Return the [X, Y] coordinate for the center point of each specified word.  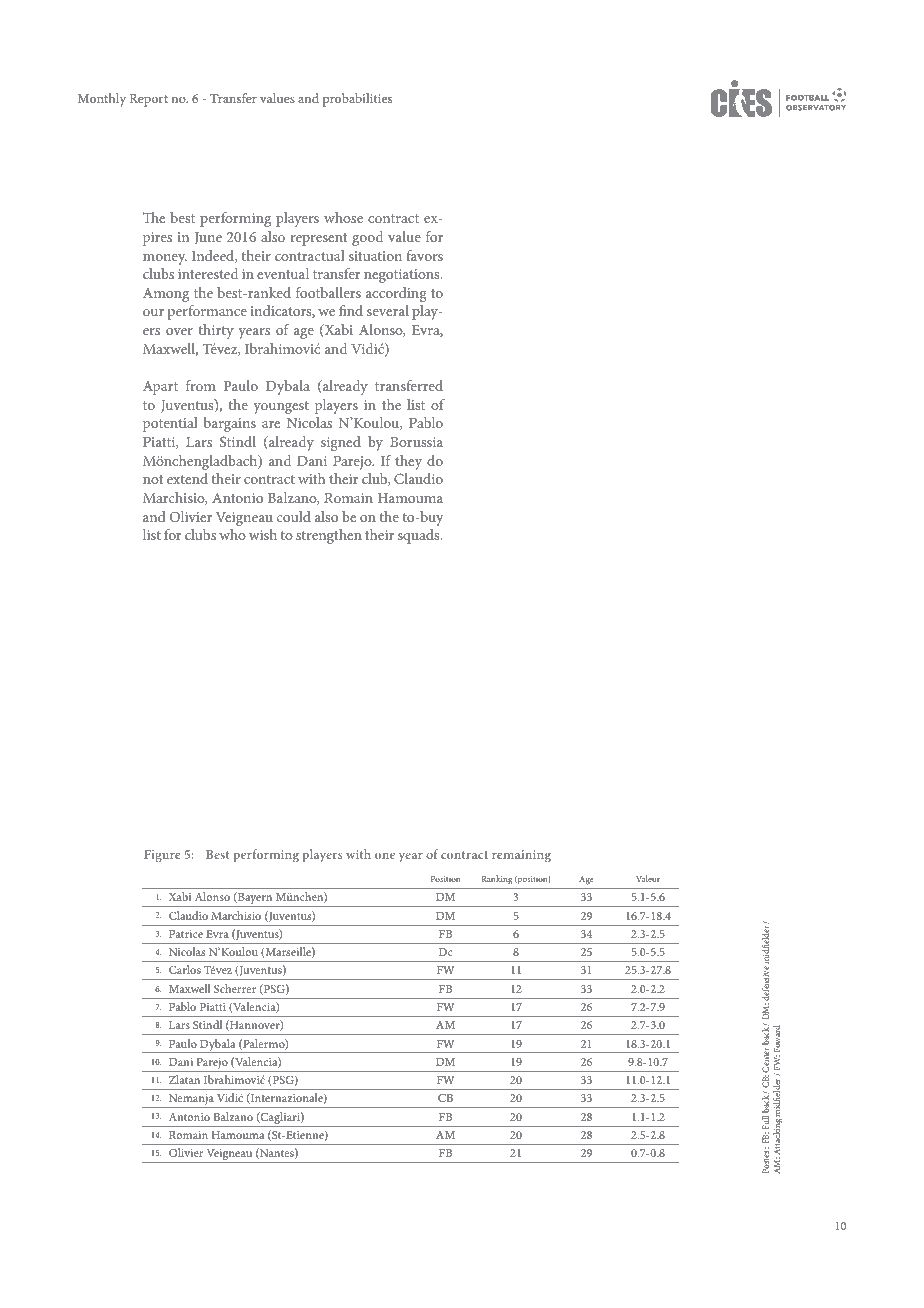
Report [149, 100]
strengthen [329, 536]
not [153, 479]
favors [424, 255]
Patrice [186, 934]
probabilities [357, 100]
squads [420, 536]
